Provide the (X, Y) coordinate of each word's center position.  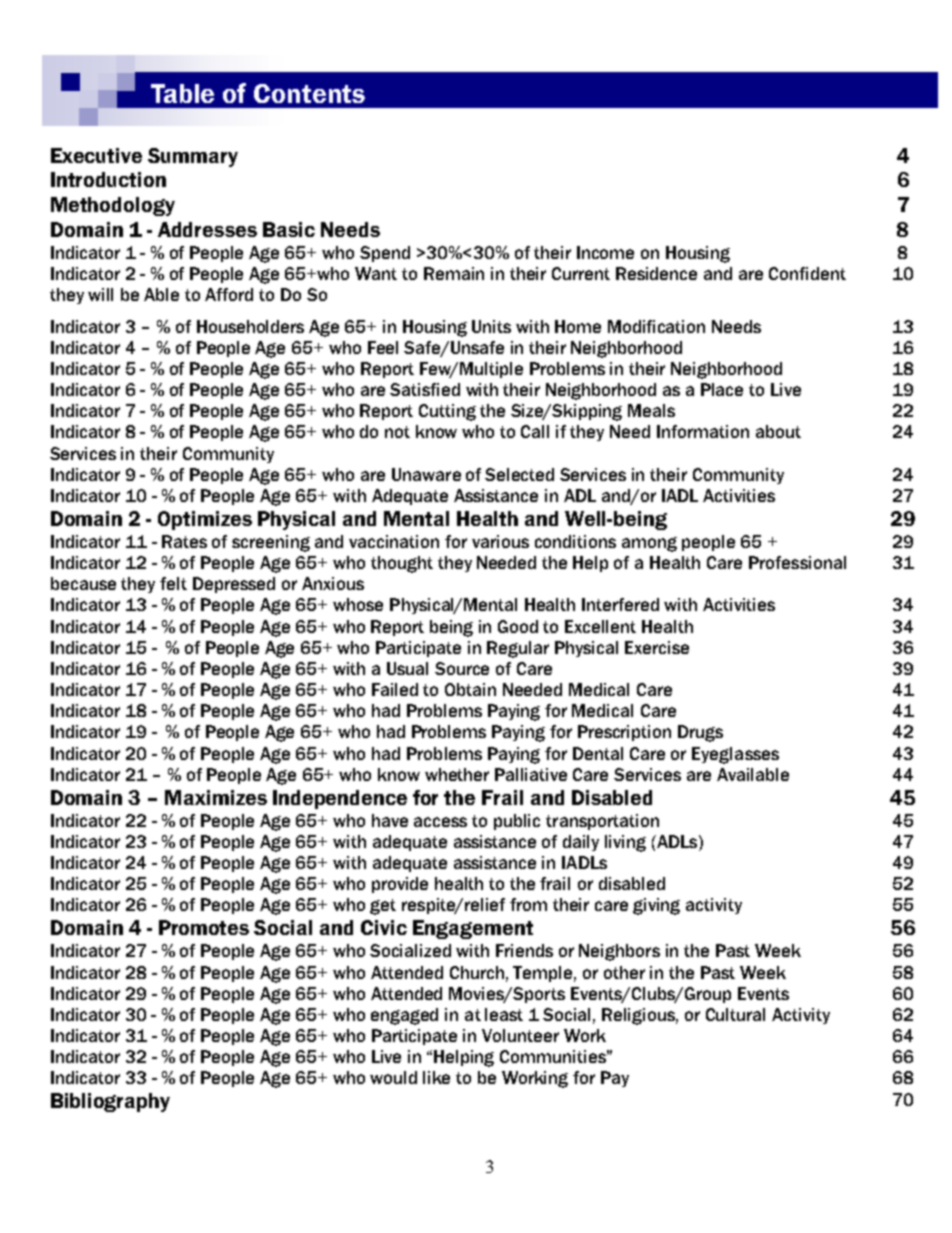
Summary (193, 157)
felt (173, 583)
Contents (309, 93)
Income (605, 252)
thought (402, 564)
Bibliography (110, 1102)
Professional (797, 562)
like (436, 1077)
